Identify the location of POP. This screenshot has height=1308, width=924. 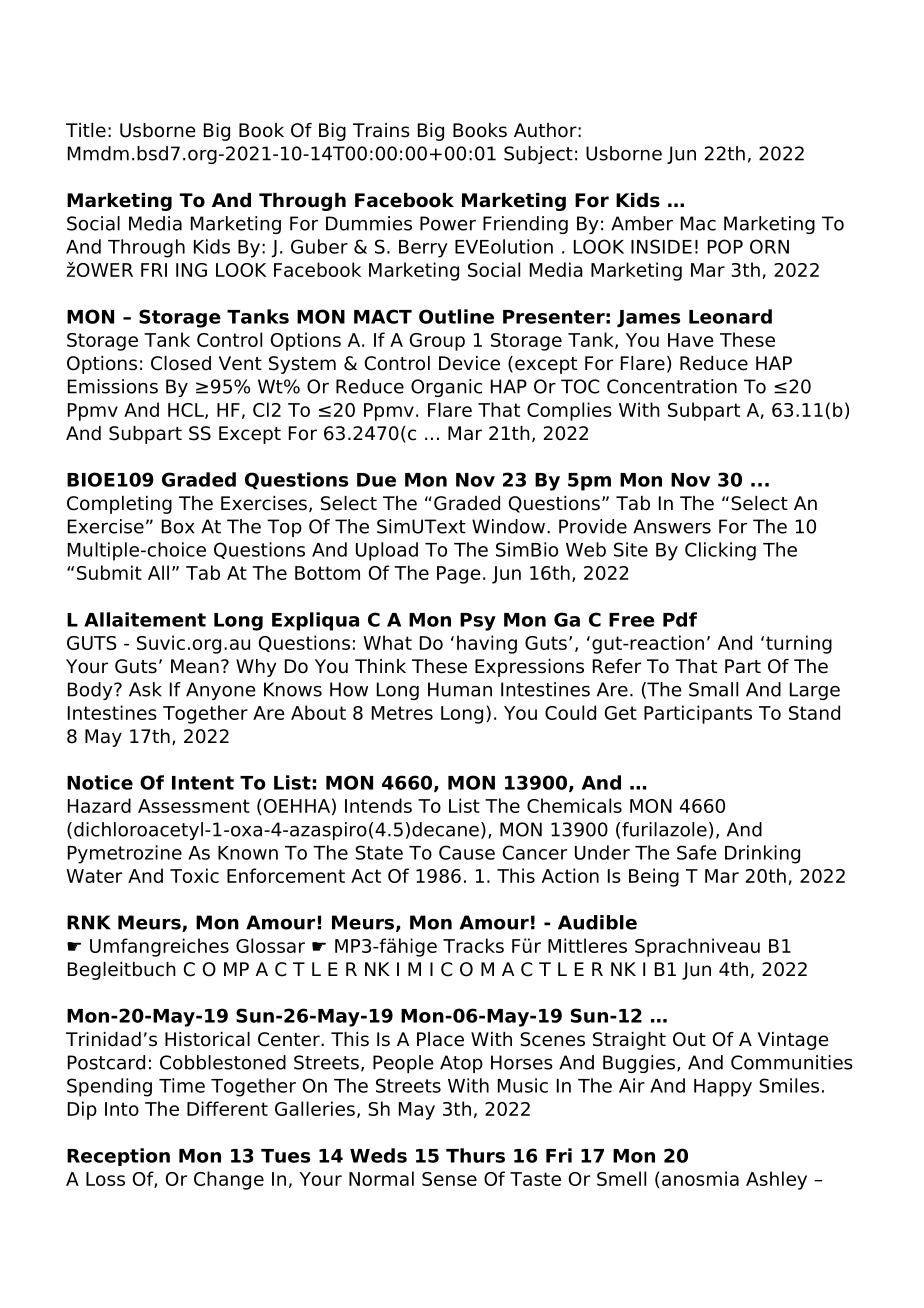
(725, 246).
